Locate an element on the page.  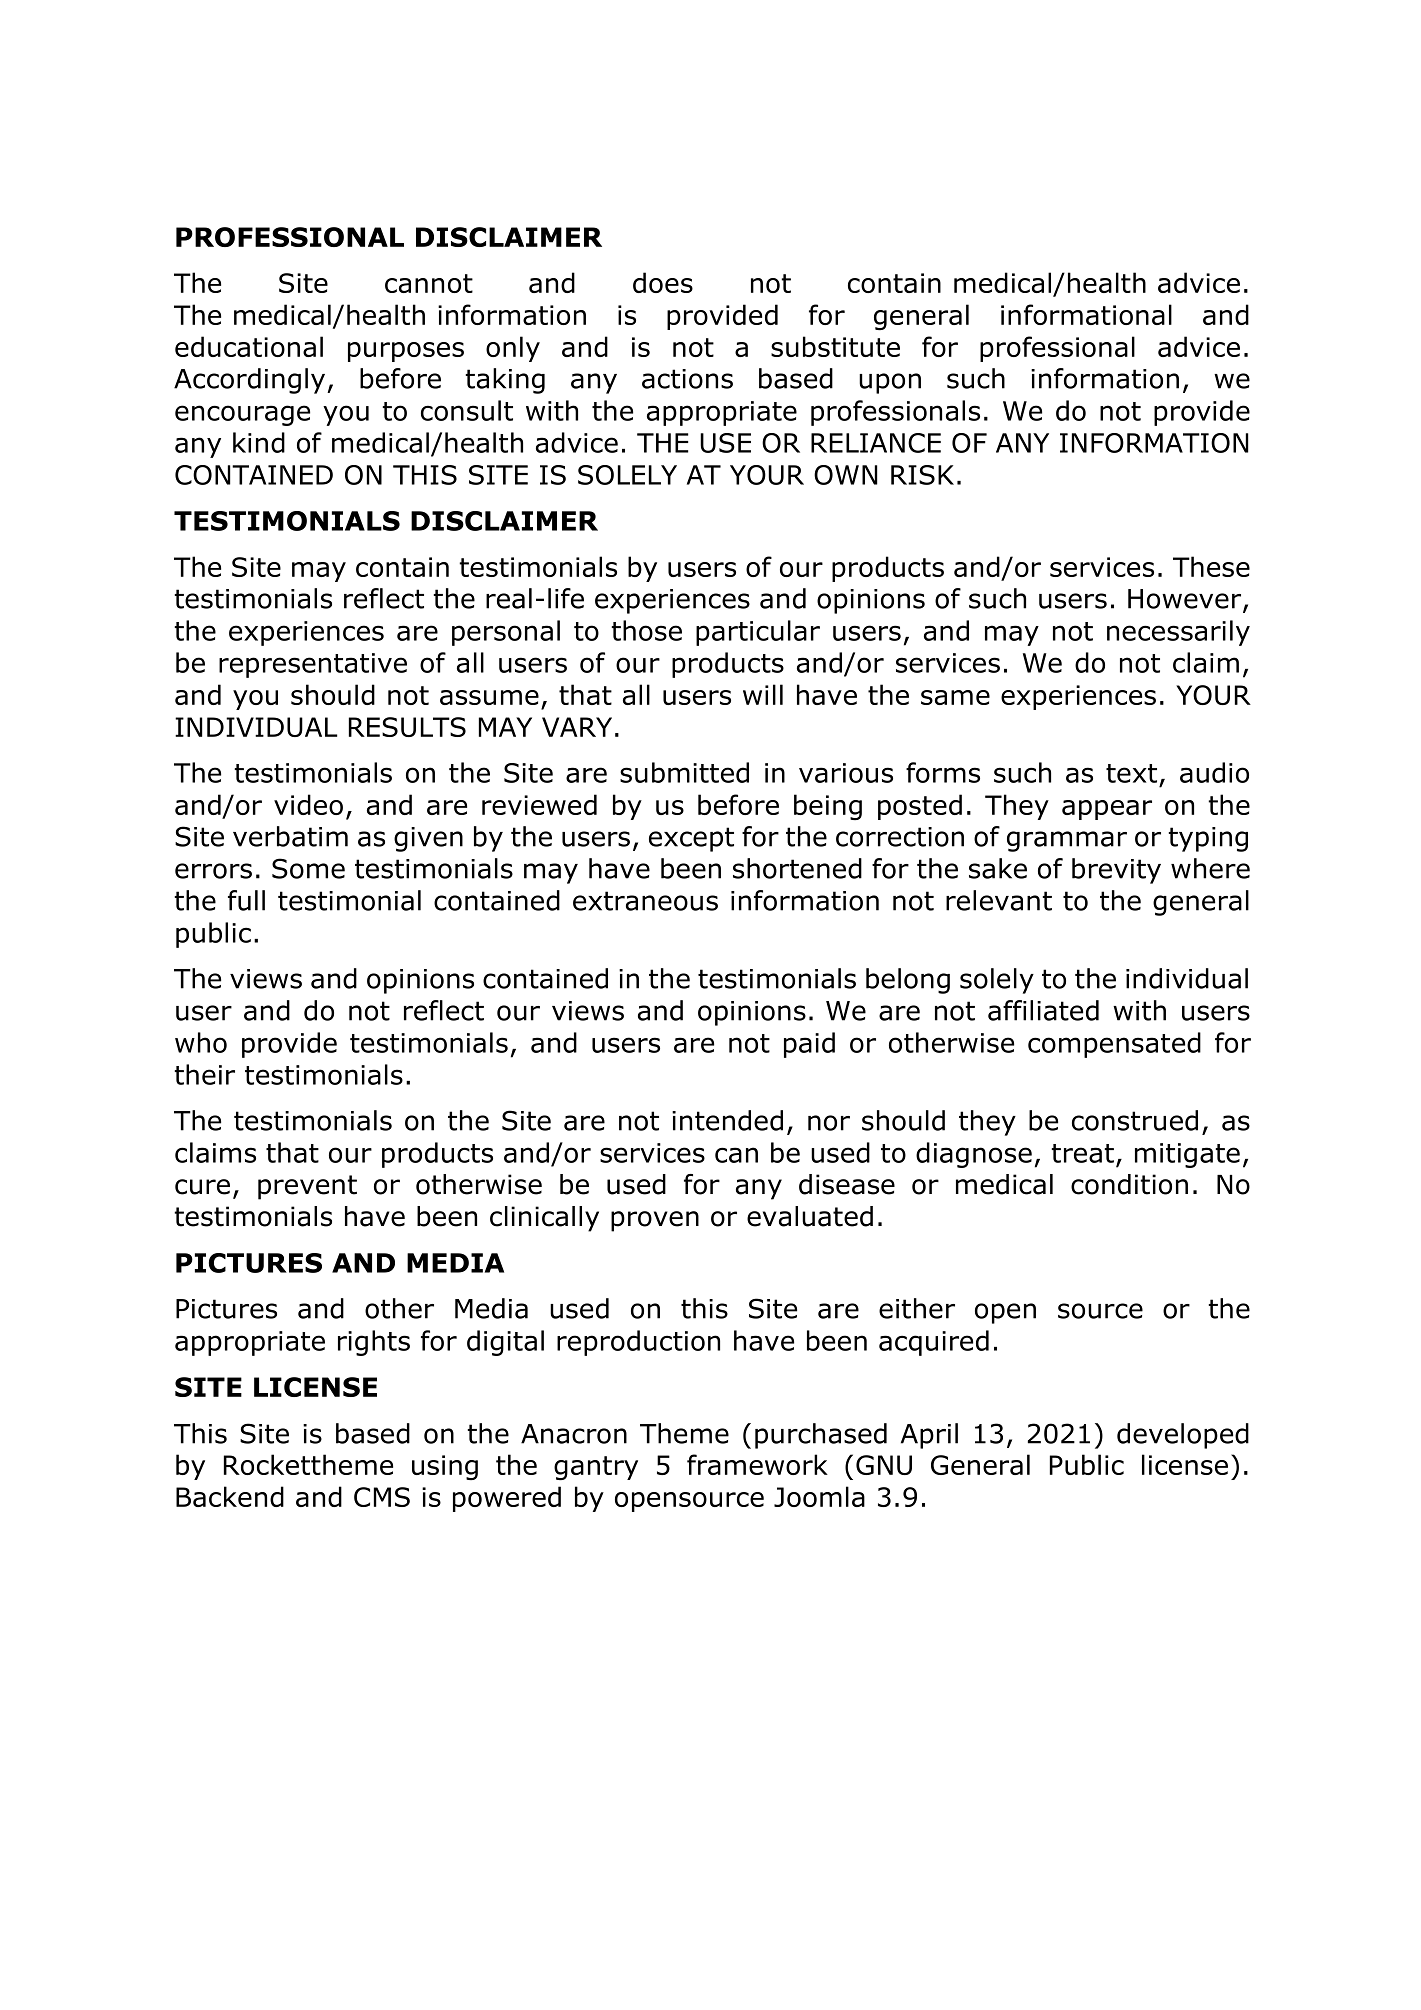
brevity is located at coordinates (1116, 871).
